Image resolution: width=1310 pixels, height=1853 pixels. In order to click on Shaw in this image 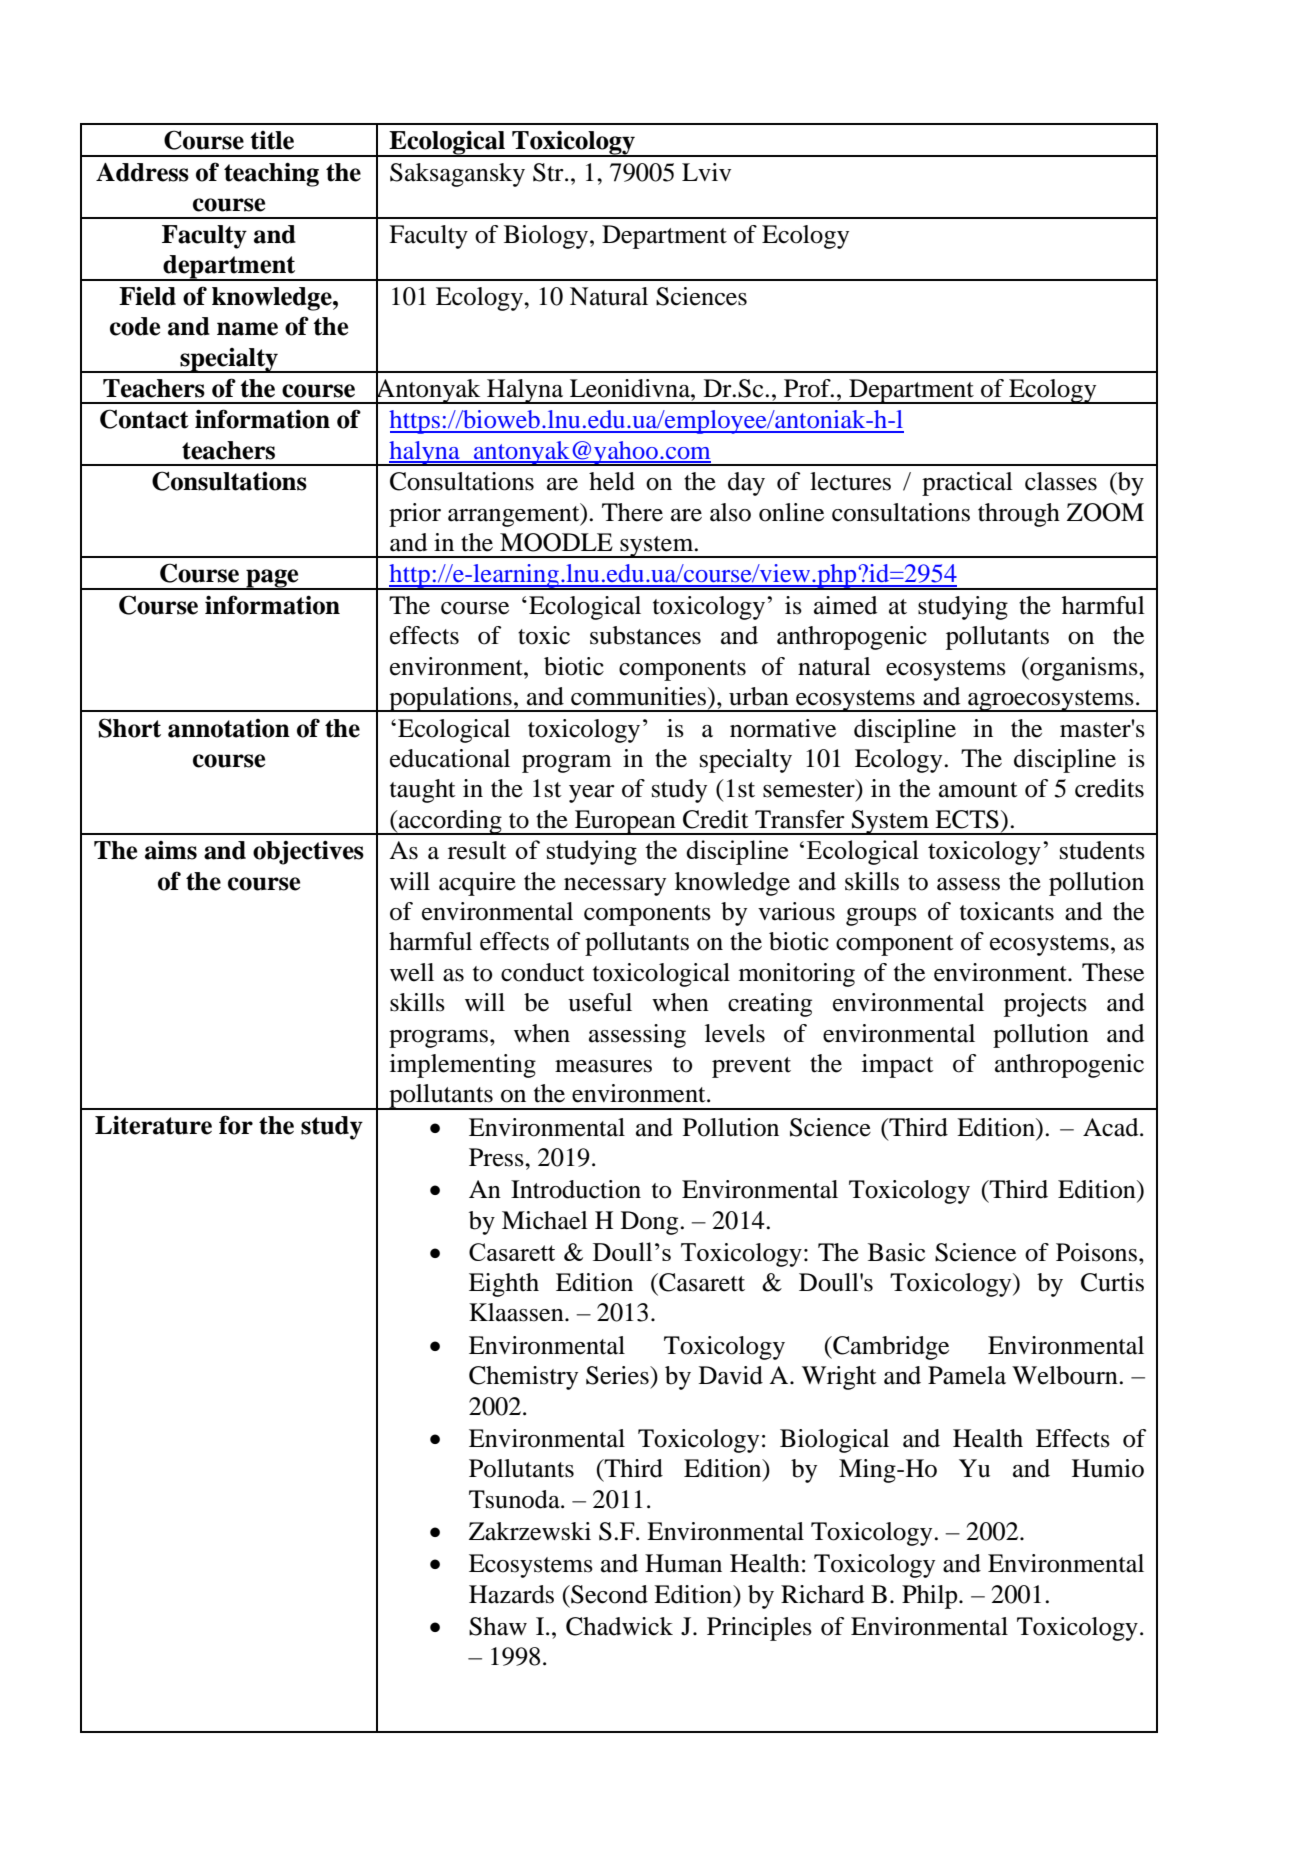, I will do `click(498, 1626)`.
